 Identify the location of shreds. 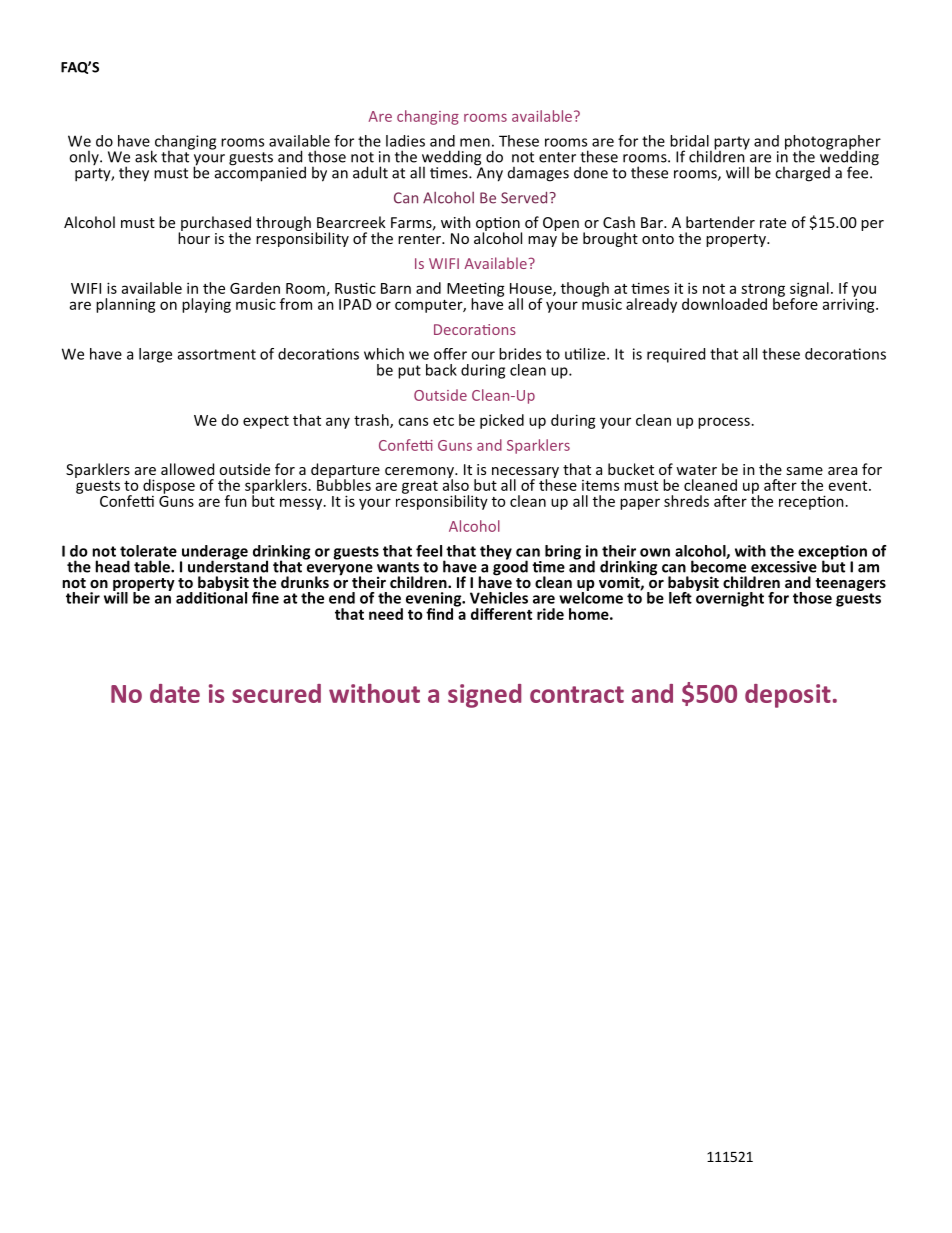
(686, 501).
